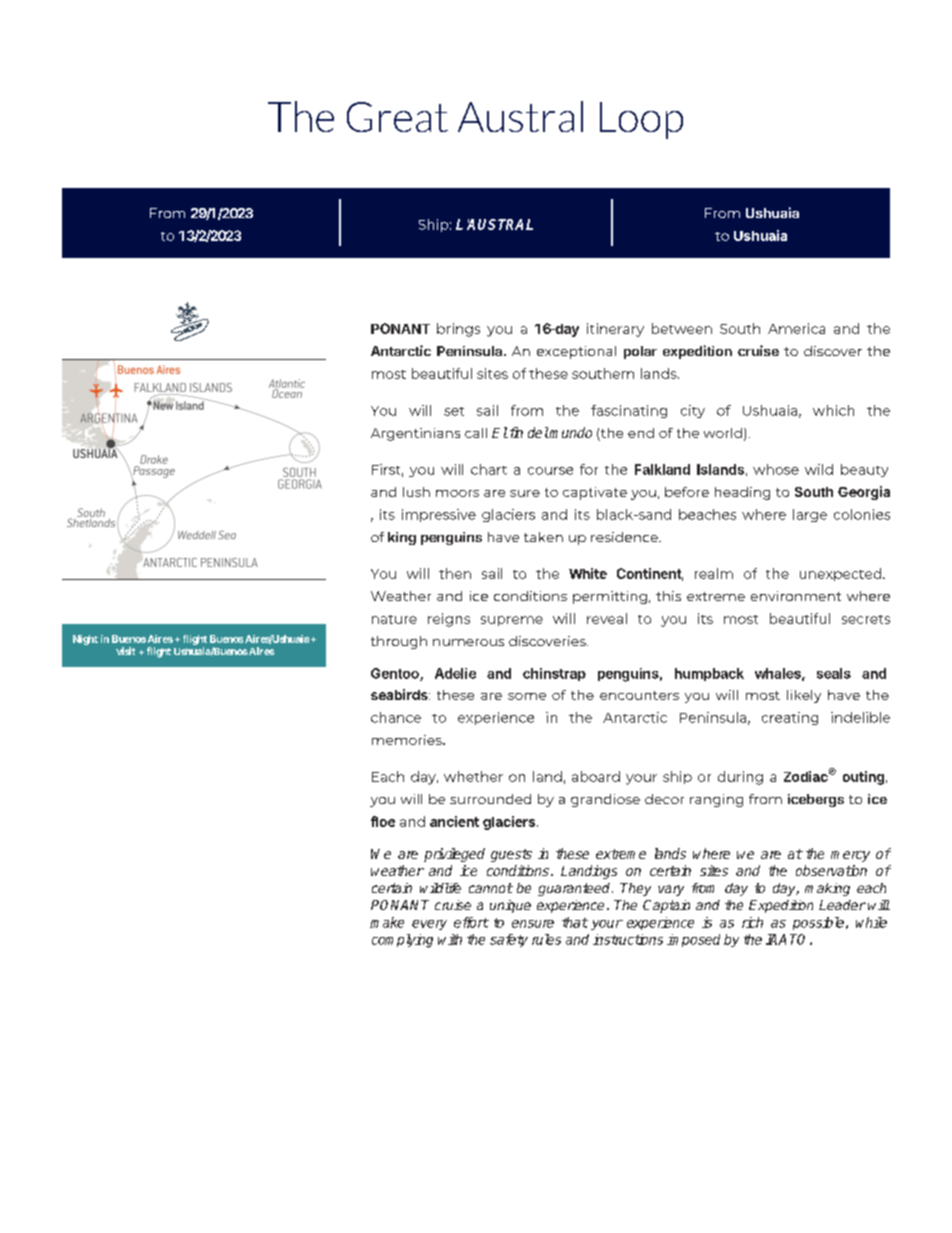 The height and width of the screenshot is (1233, 952). What do you see at coordinates (397, 117) in the screenshot?
I see `Great` at bounding box center [397, 117].
